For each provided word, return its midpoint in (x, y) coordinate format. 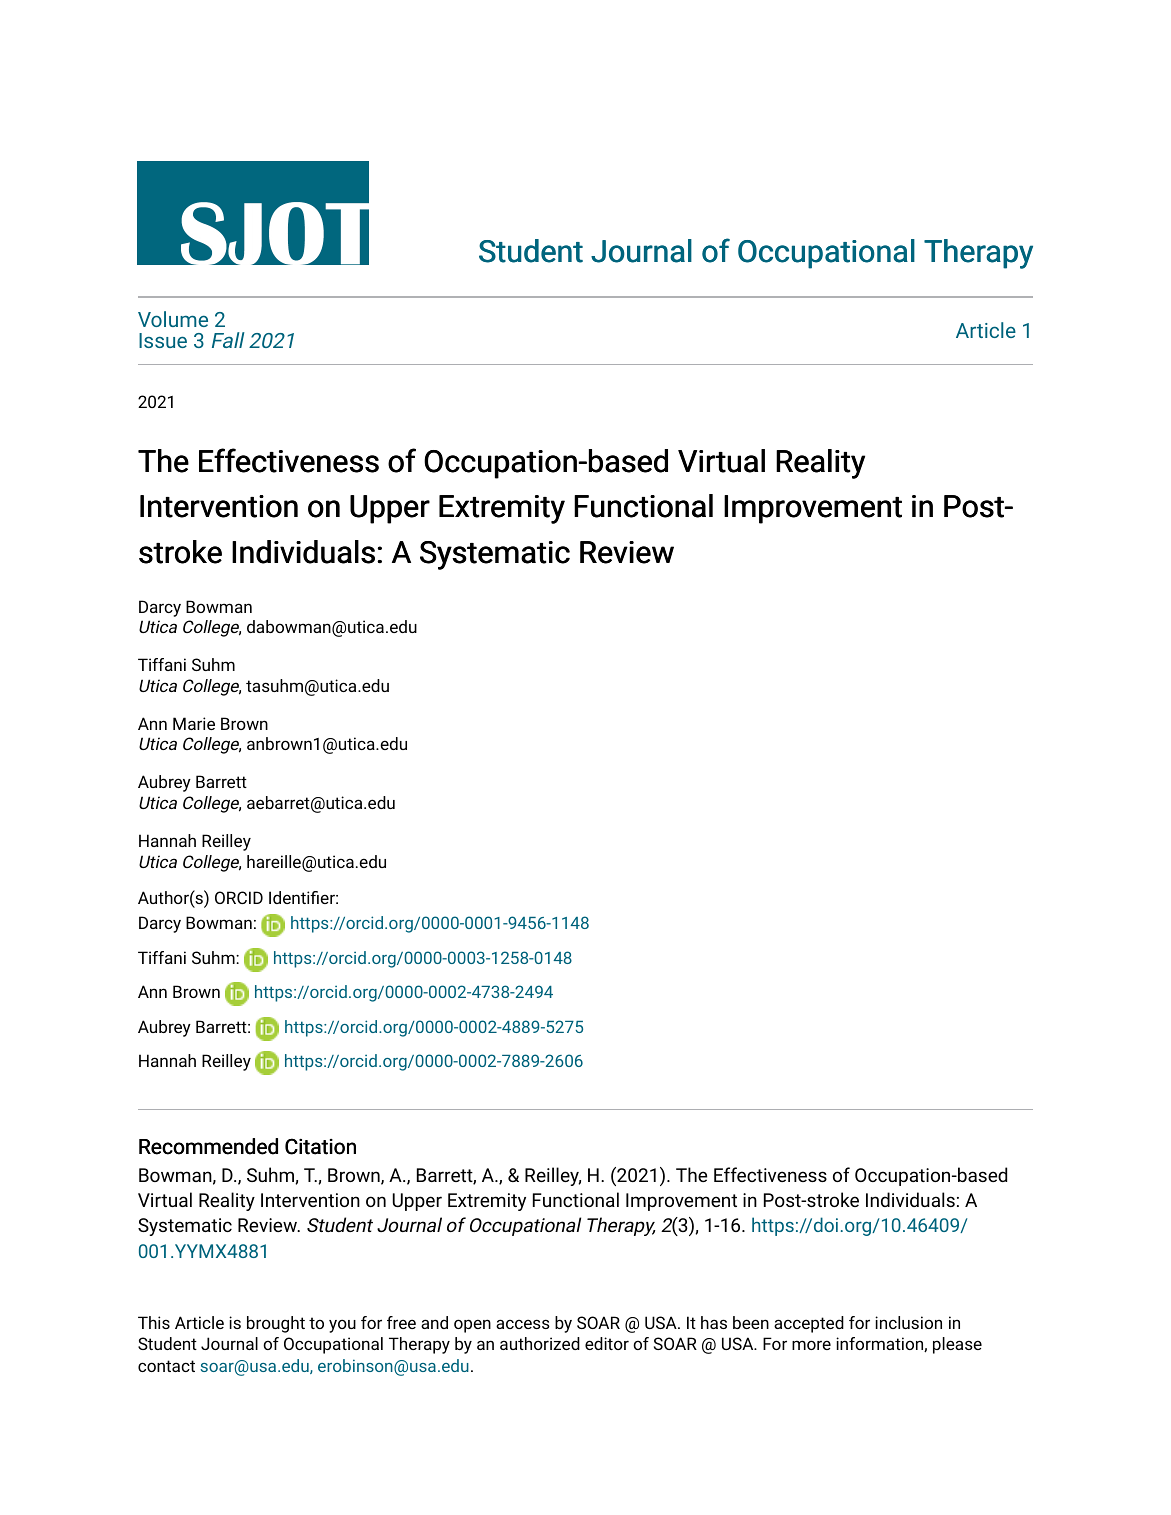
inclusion (908, 1322)
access (523, 1324)
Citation (320, 1146)
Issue (163, 340)
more (811, 1345)
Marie (194, 723)
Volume (173, 319)
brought (276, 1324)
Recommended (208, 1146)
